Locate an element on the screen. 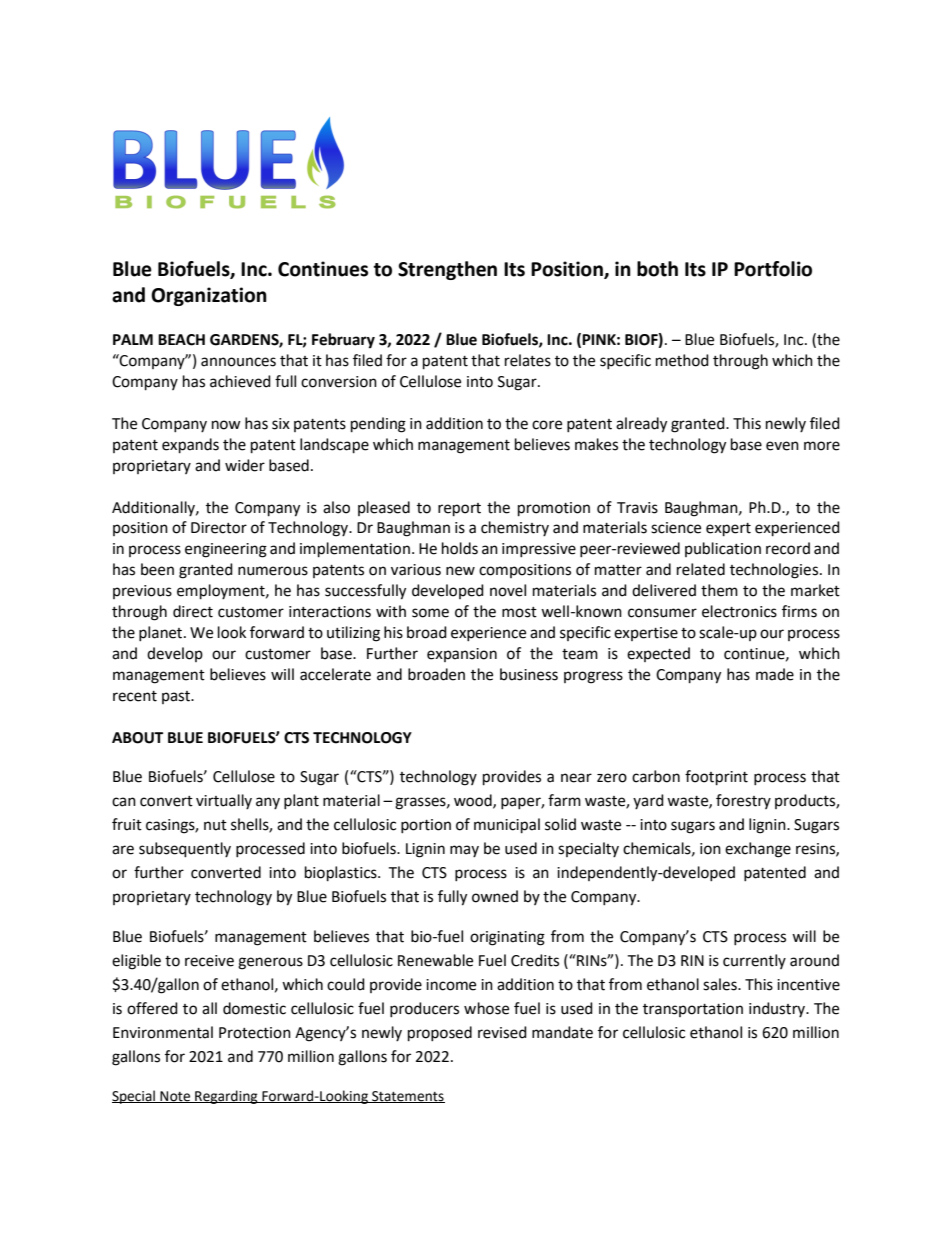 The image size is (952, 1233). municipal is located at coordinates (507, 826).
